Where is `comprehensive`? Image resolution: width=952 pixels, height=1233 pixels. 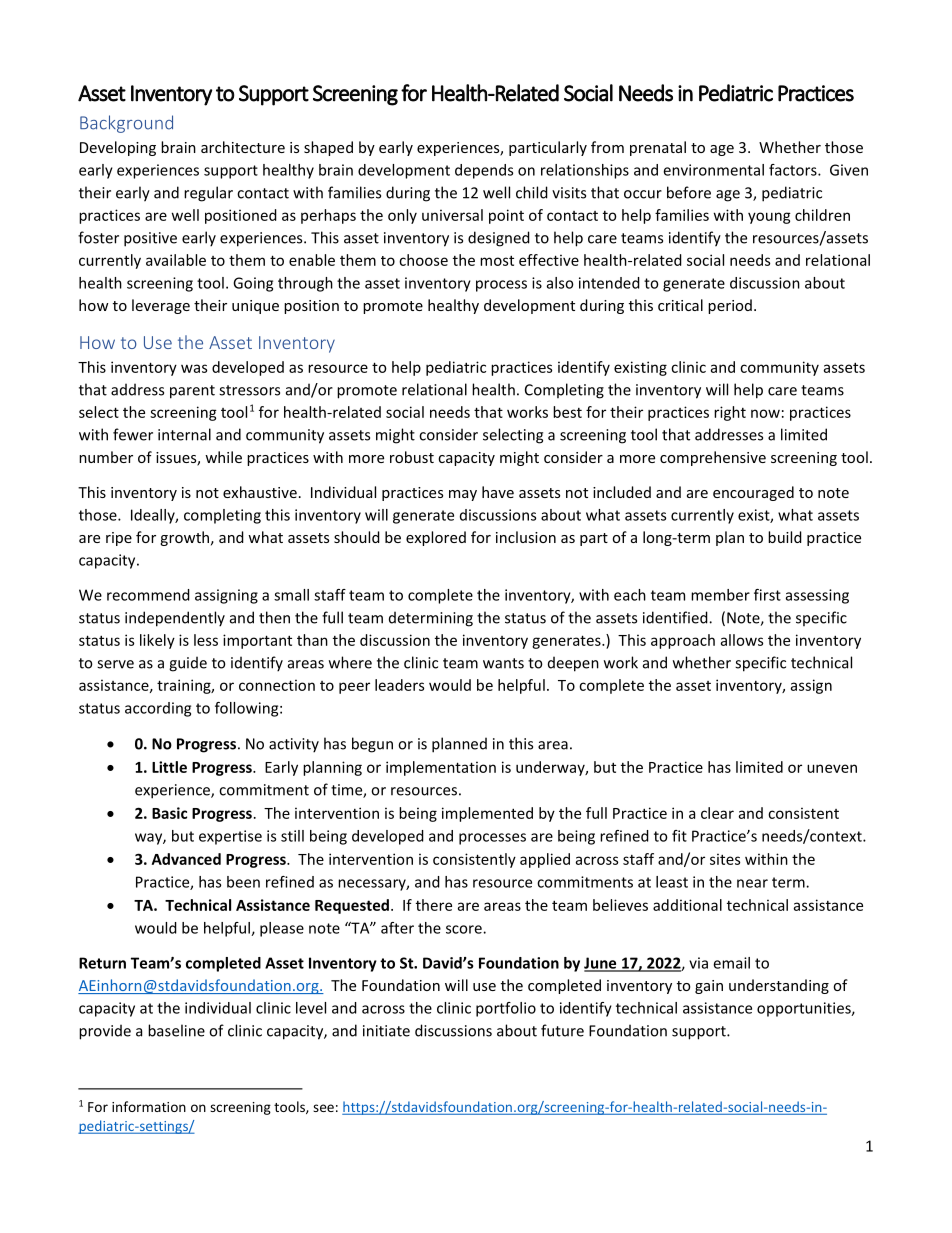
comprehensive is located at coordinates (713, 458).
